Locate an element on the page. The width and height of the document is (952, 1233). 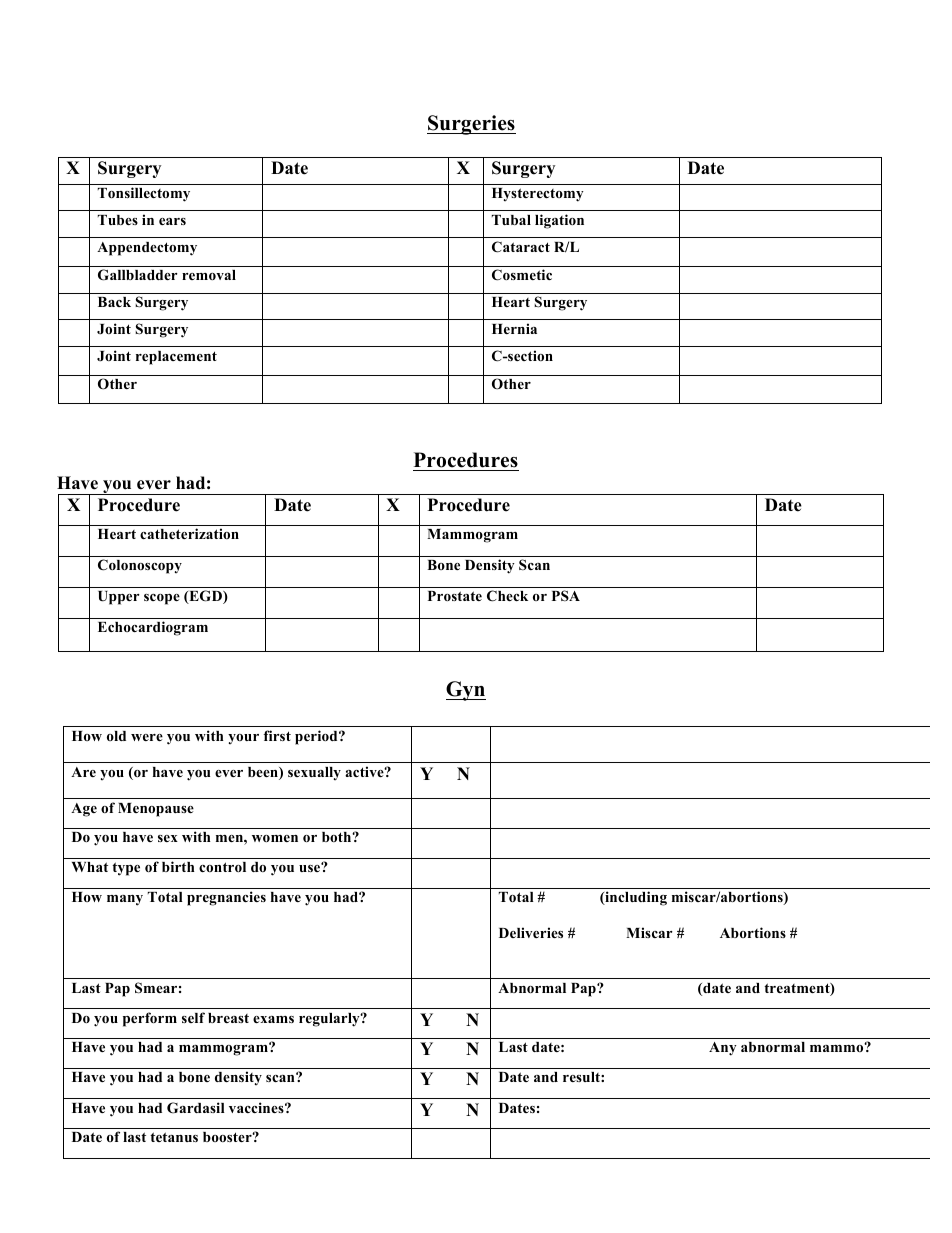
Surgeries is located at coordinates (471, 125).
